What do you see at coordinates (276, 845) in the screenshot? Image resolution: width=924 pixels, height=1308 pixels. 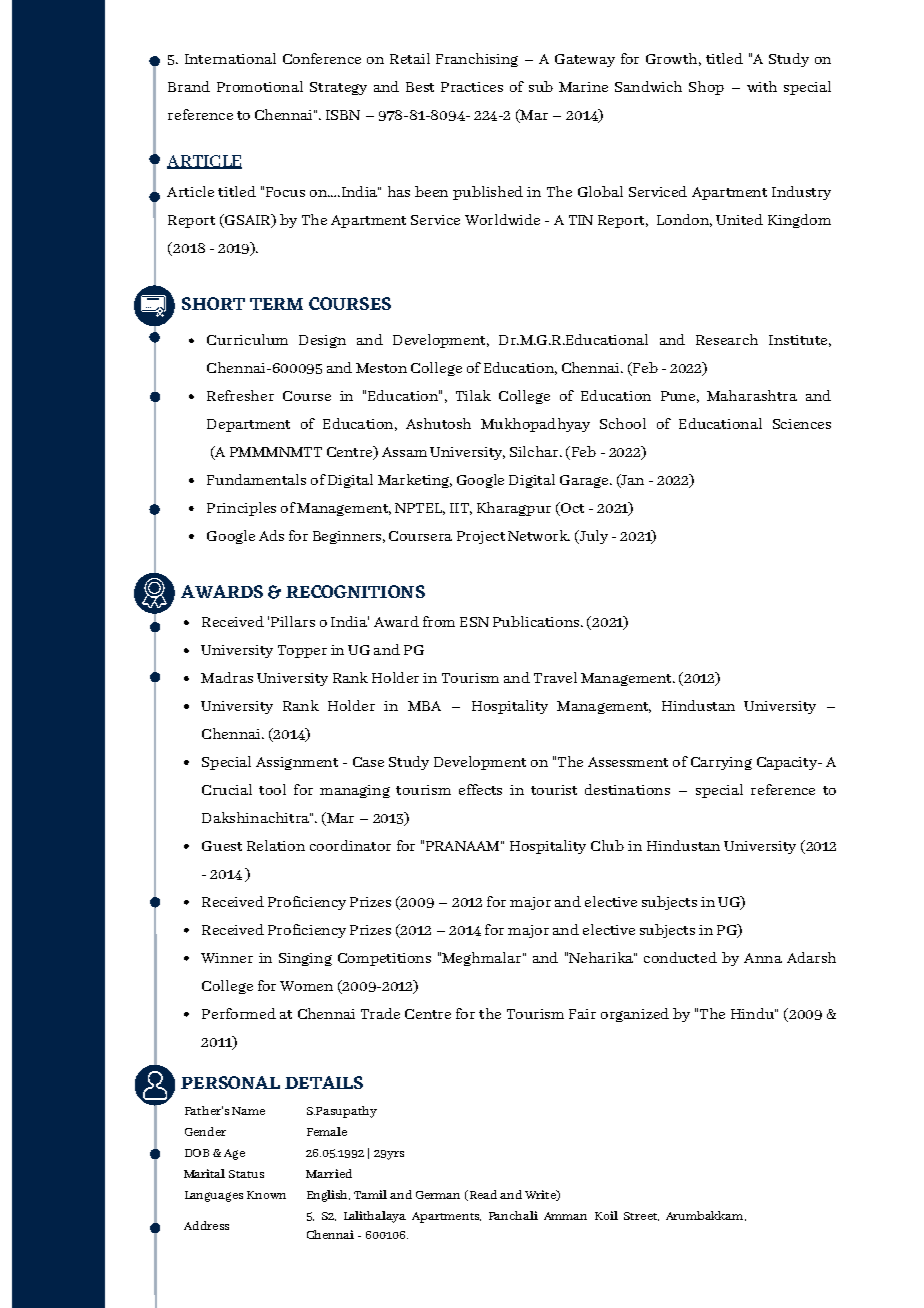 I see `Relation` at bounding box center [276, 845].
